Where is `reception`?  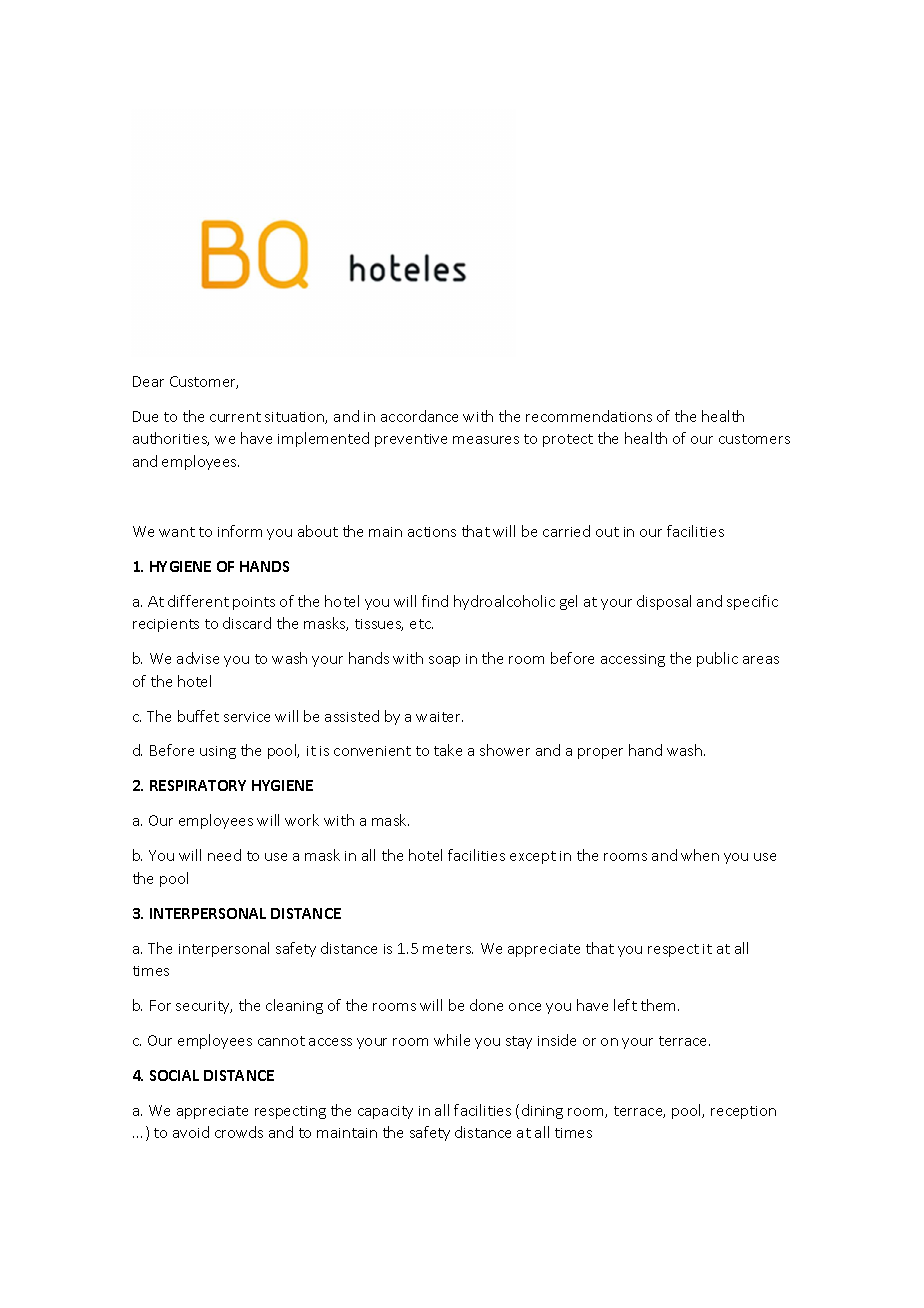
reception is located at coordinates (743, 1112).
